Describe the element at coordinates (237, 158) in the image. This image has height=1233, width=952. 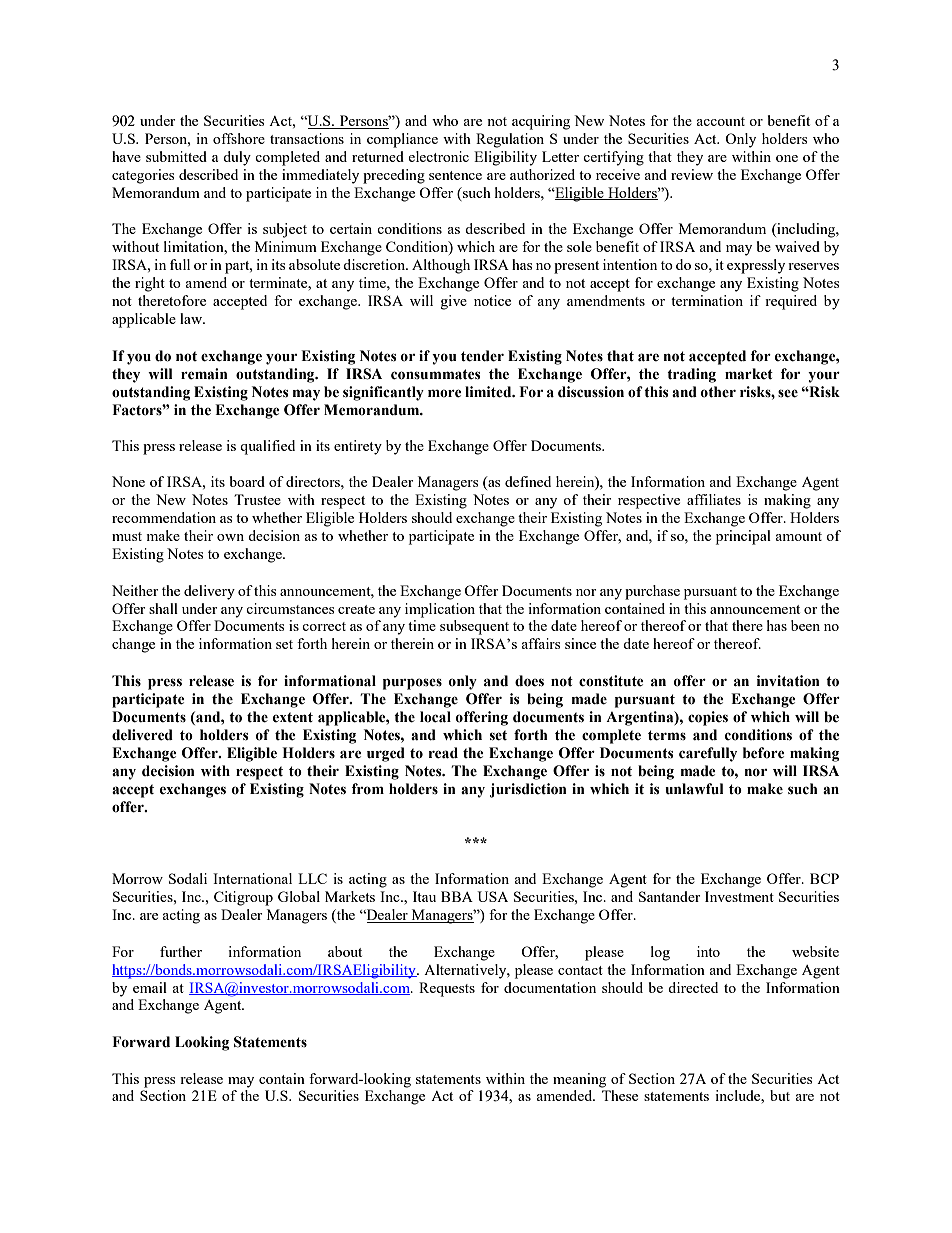
I see `duly` at that location.
